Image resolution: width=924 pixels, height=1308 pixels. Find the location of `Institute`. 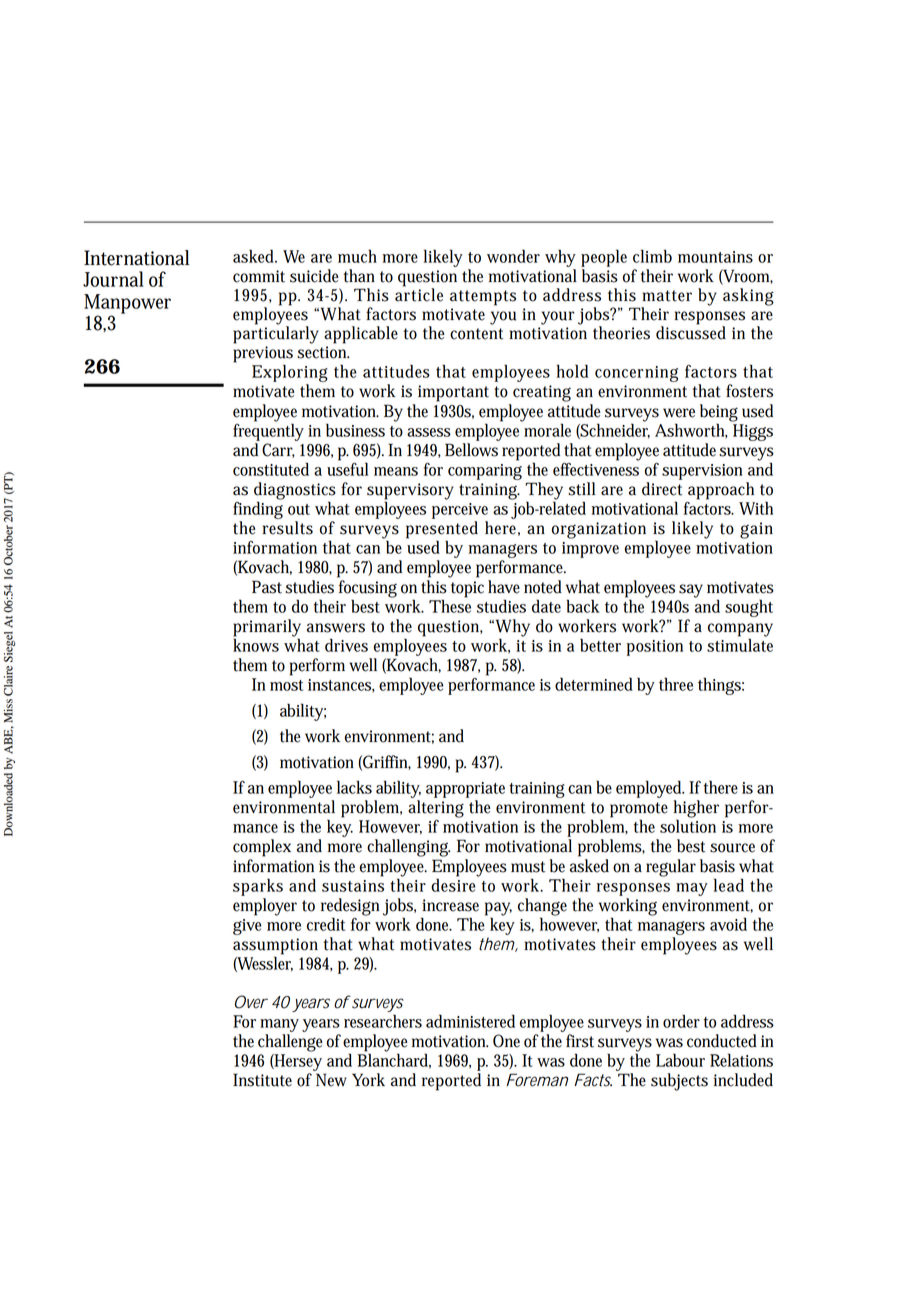

Institute is located at coordinates (262, 1080).
